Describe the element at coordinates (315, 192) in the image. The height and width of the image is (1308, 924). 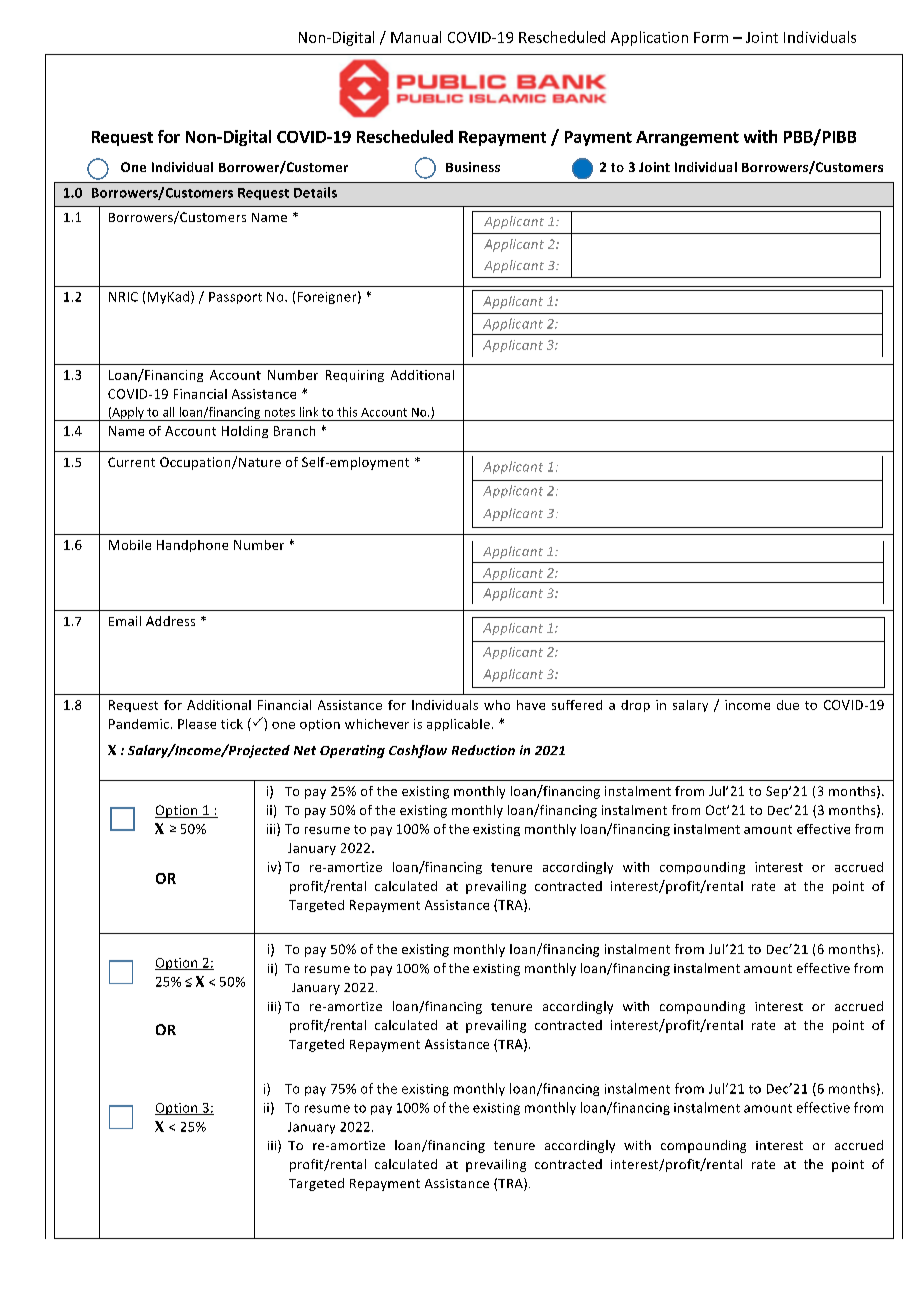
I see `Details` at that location.
